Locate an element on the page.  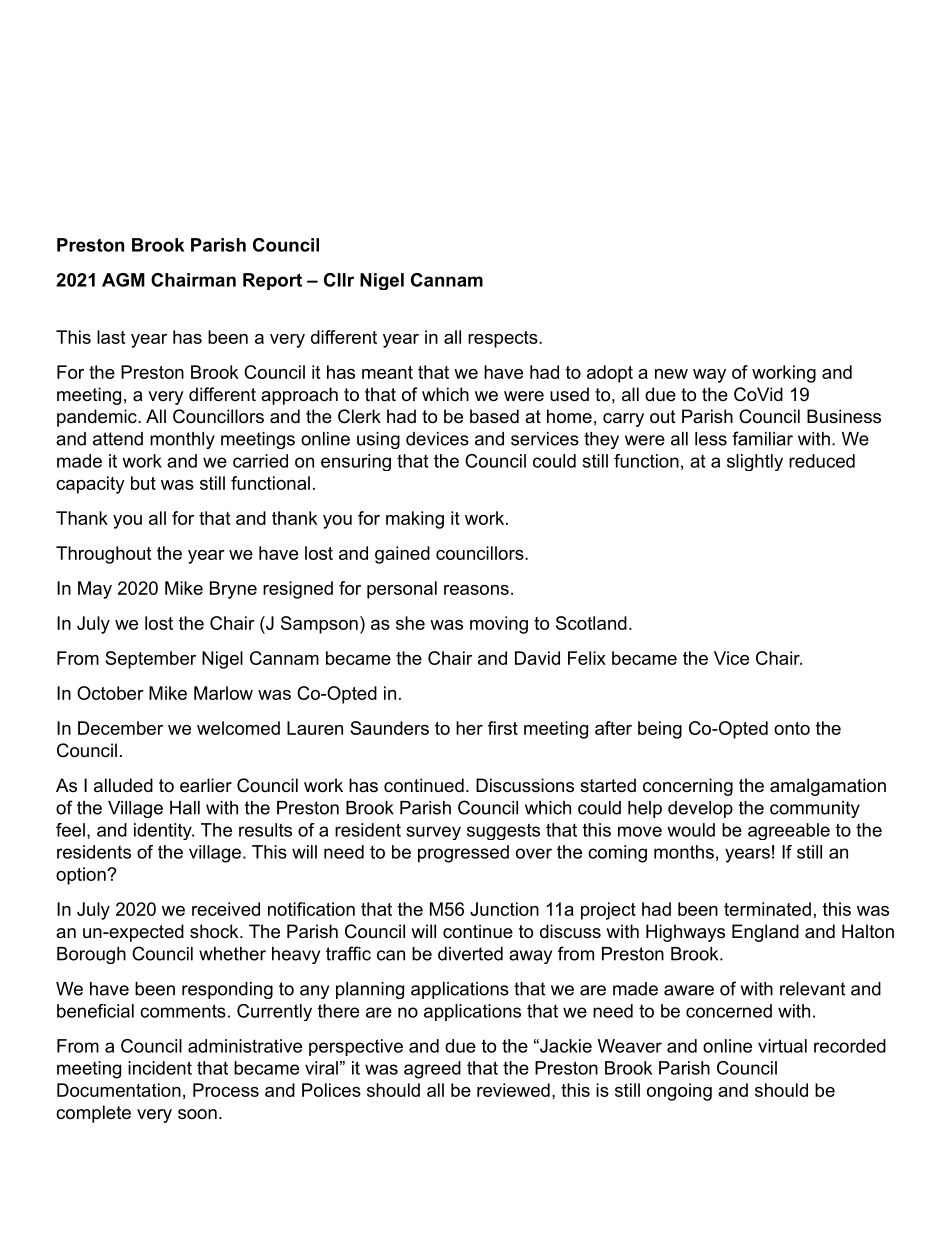
agreed is located at coordinates (432, 1070).
